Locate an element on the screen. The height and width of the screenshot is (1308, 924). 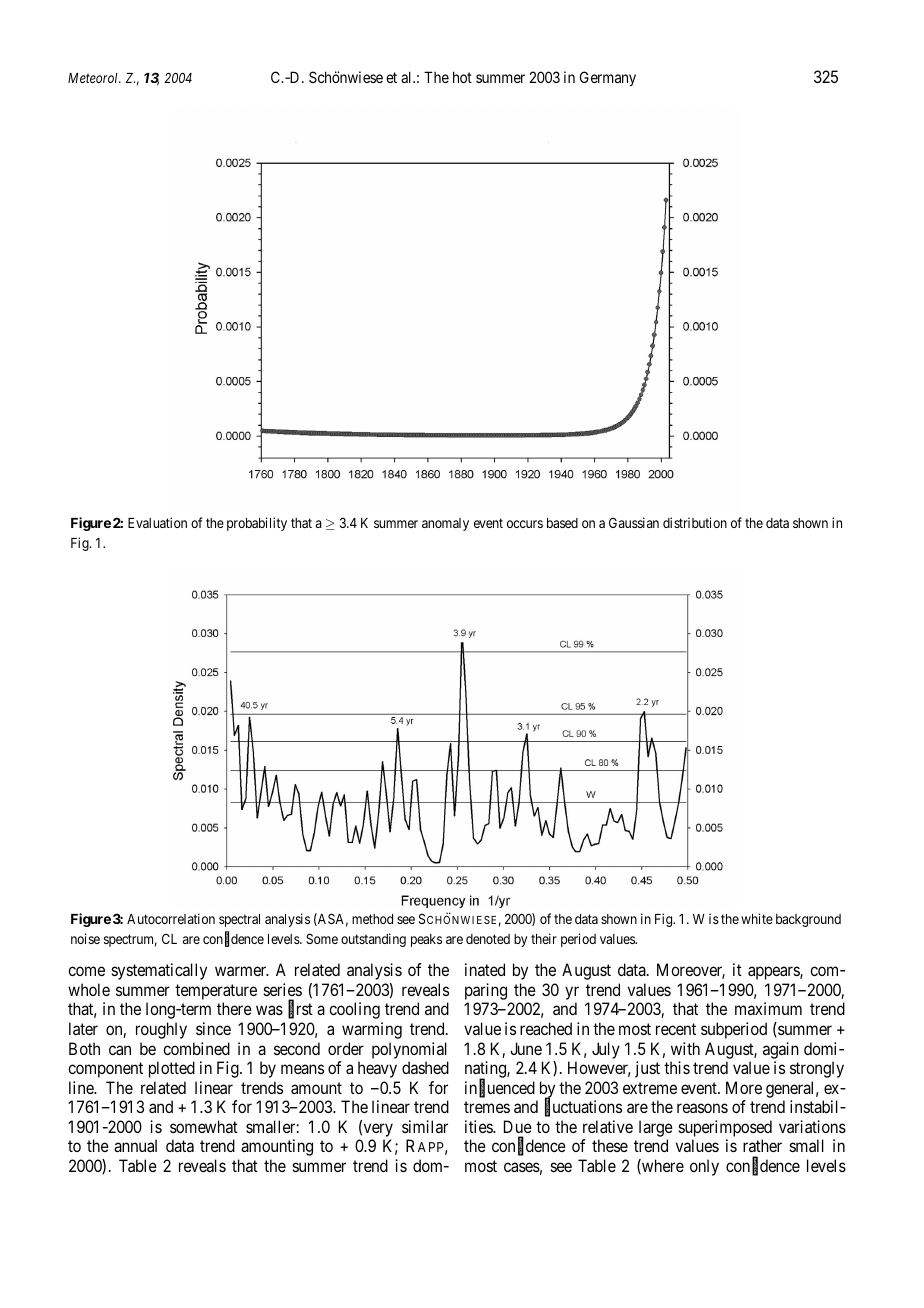
background is located at coordinates (808, 920).
